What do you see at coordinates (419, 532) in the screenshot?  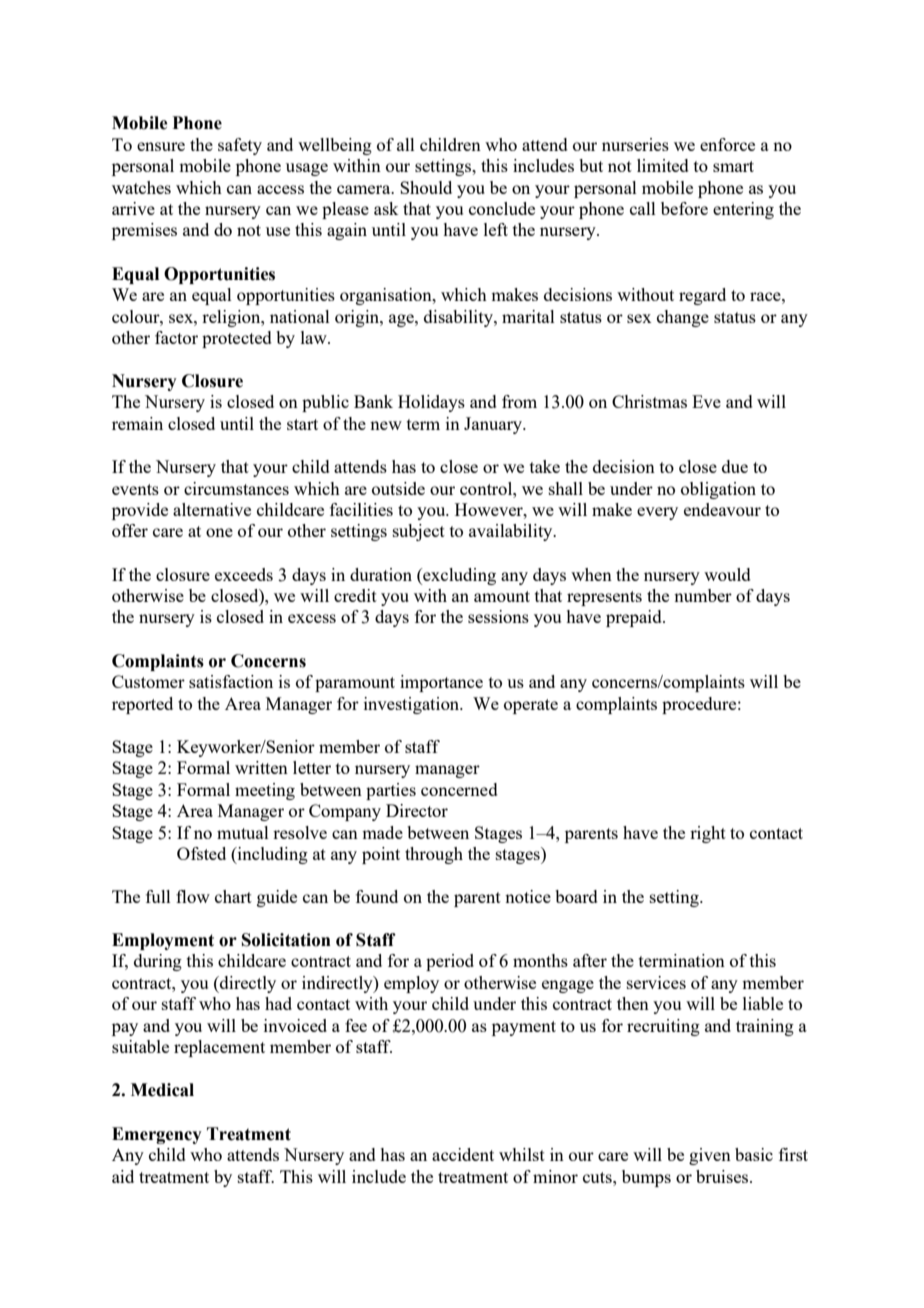 I see `subject` at bounding box center [419, 532].
